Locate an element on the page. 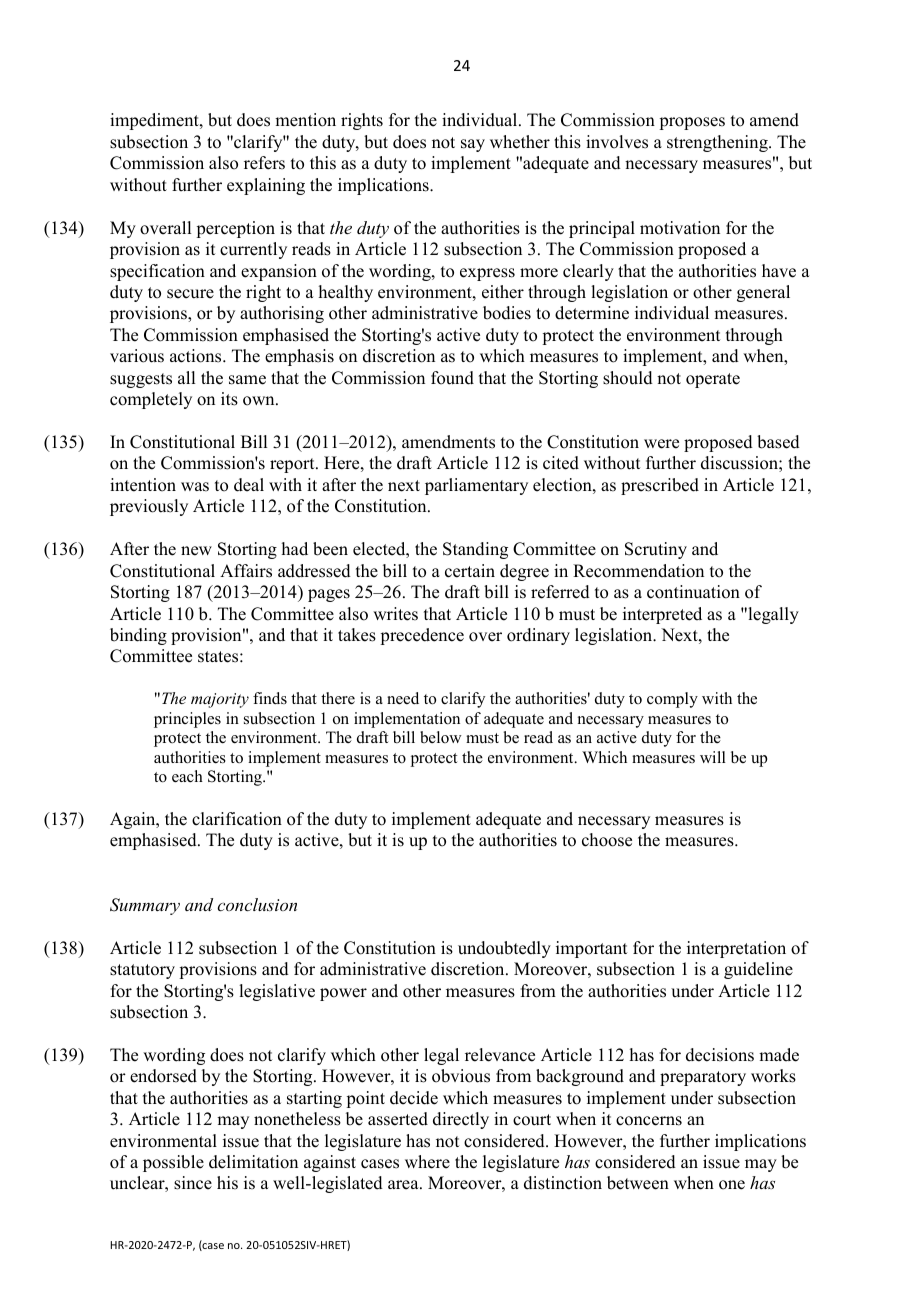  directly is located at coordinates (461, 1120).
